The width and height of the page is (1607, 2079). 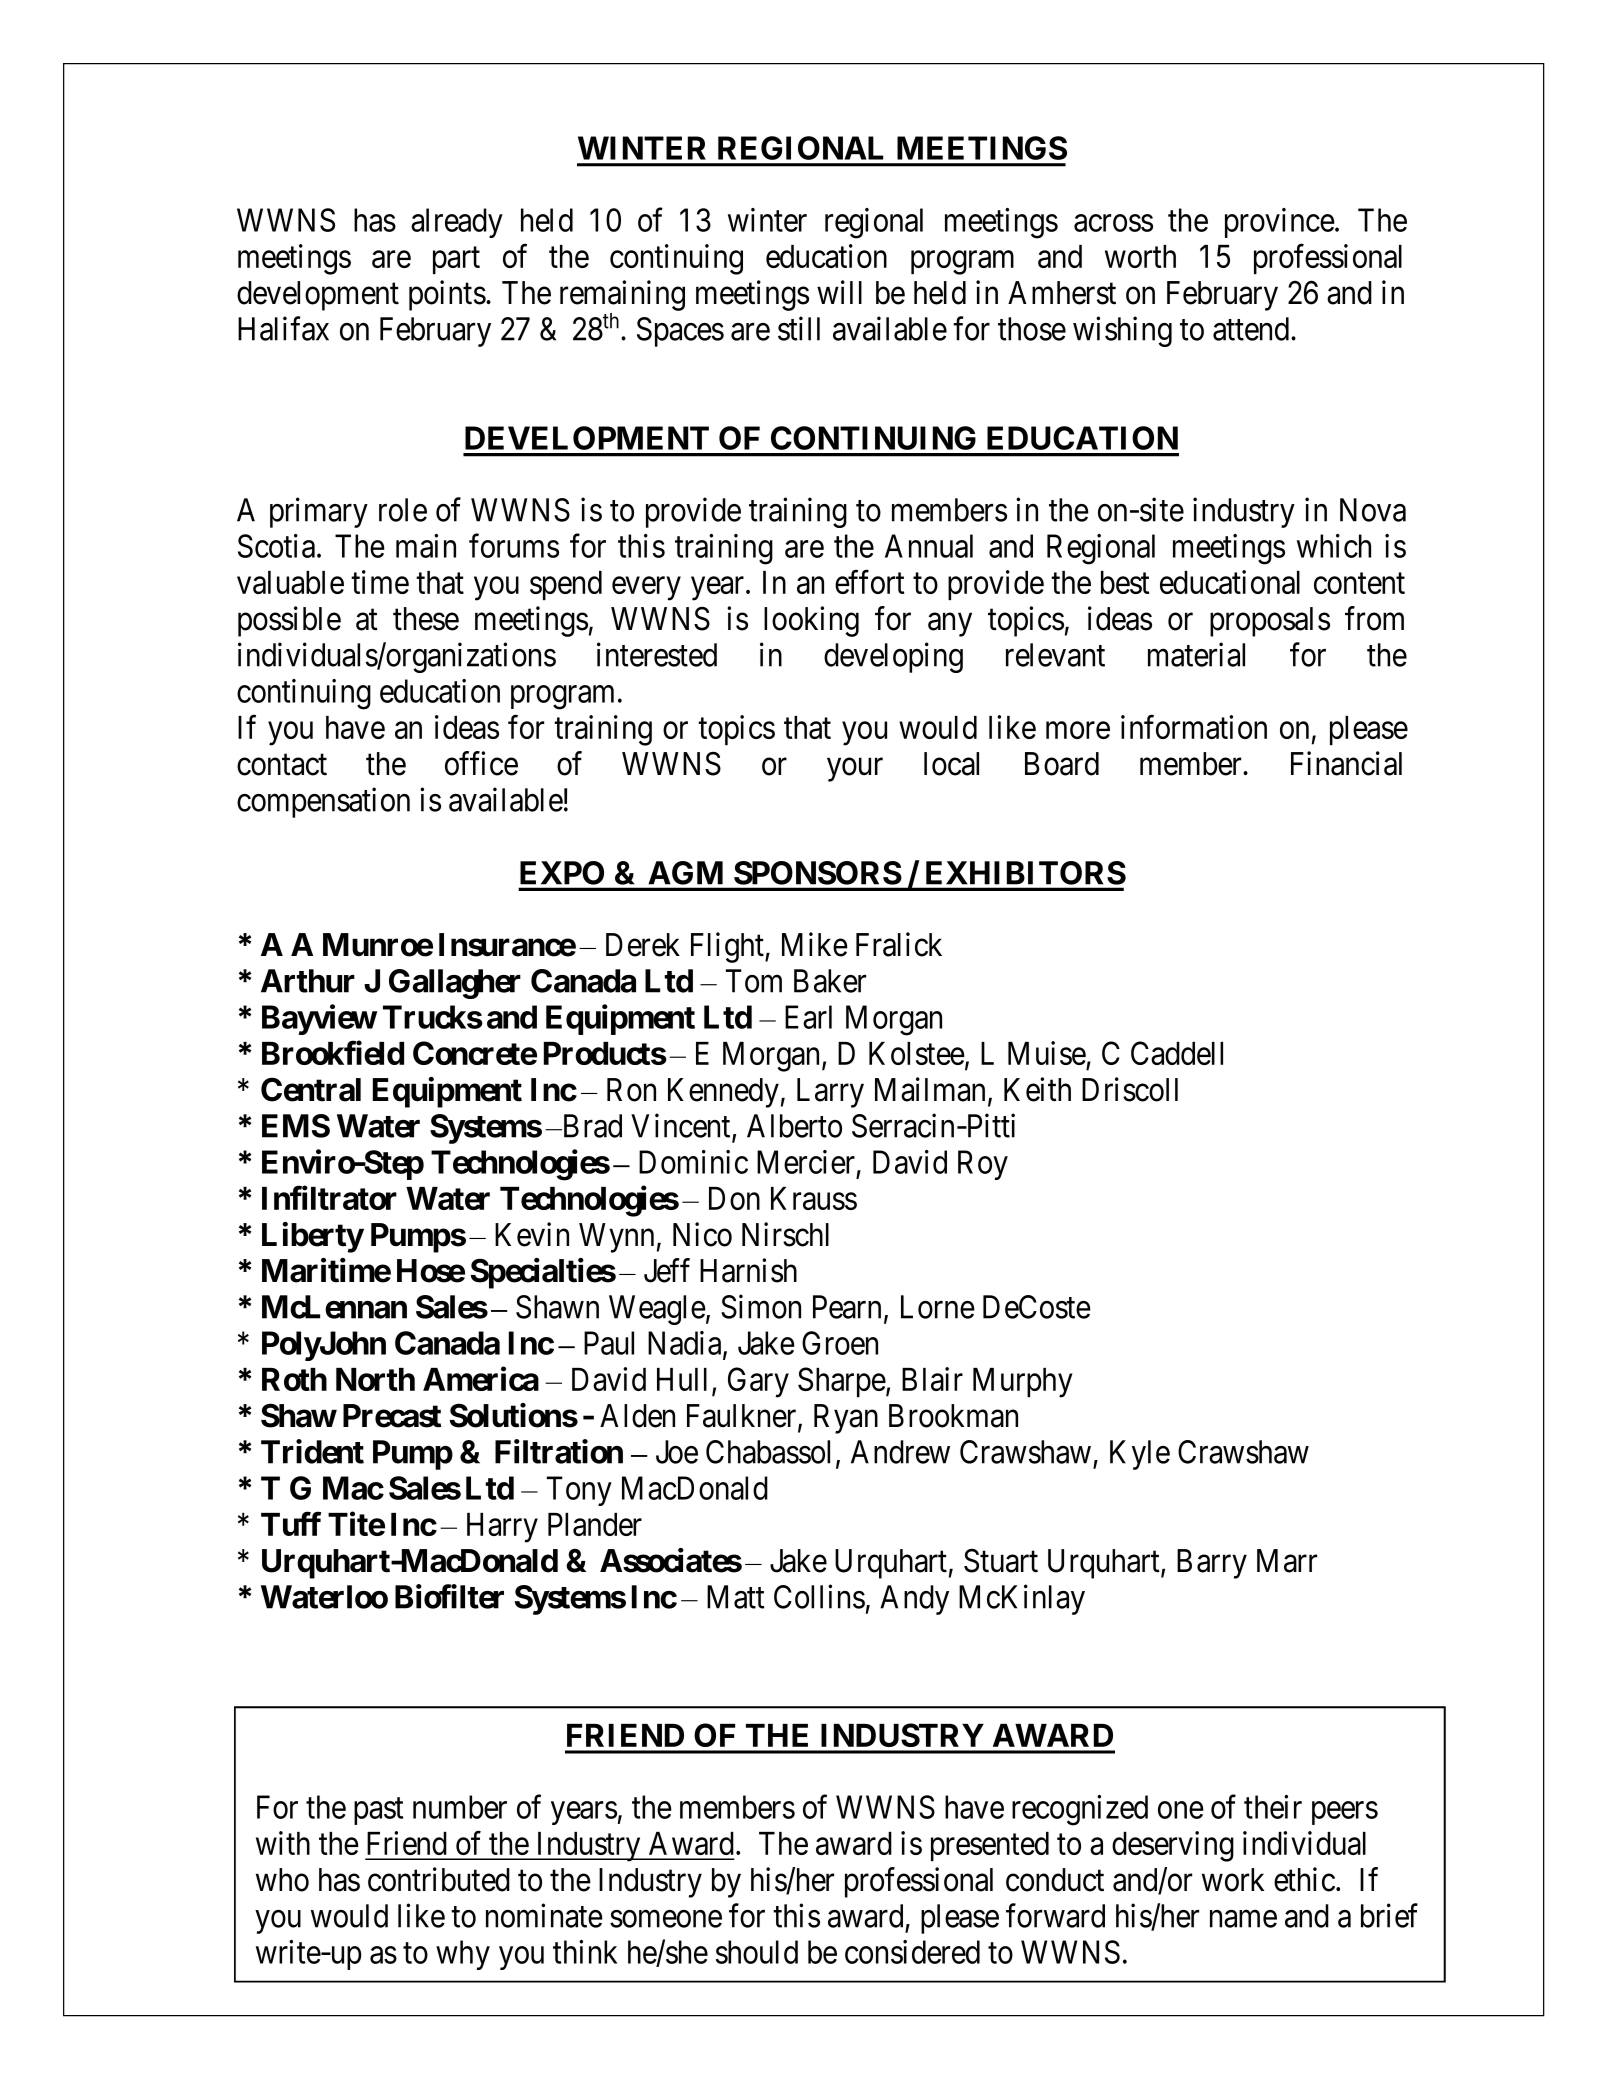 I want to click on points, so click(x=447, y=295).
